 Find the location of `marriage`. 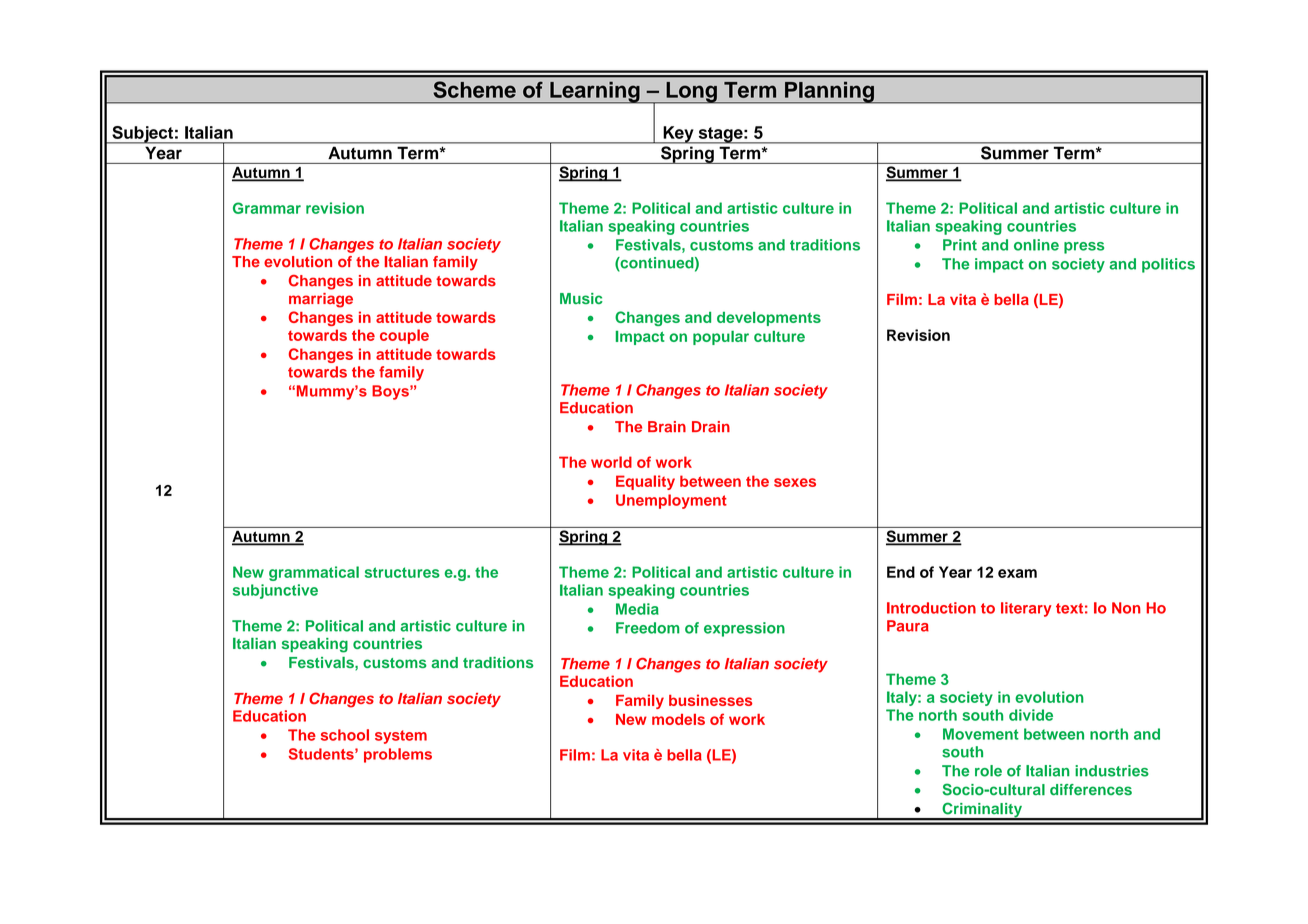

marriage is located at coordinates (321, 300).
